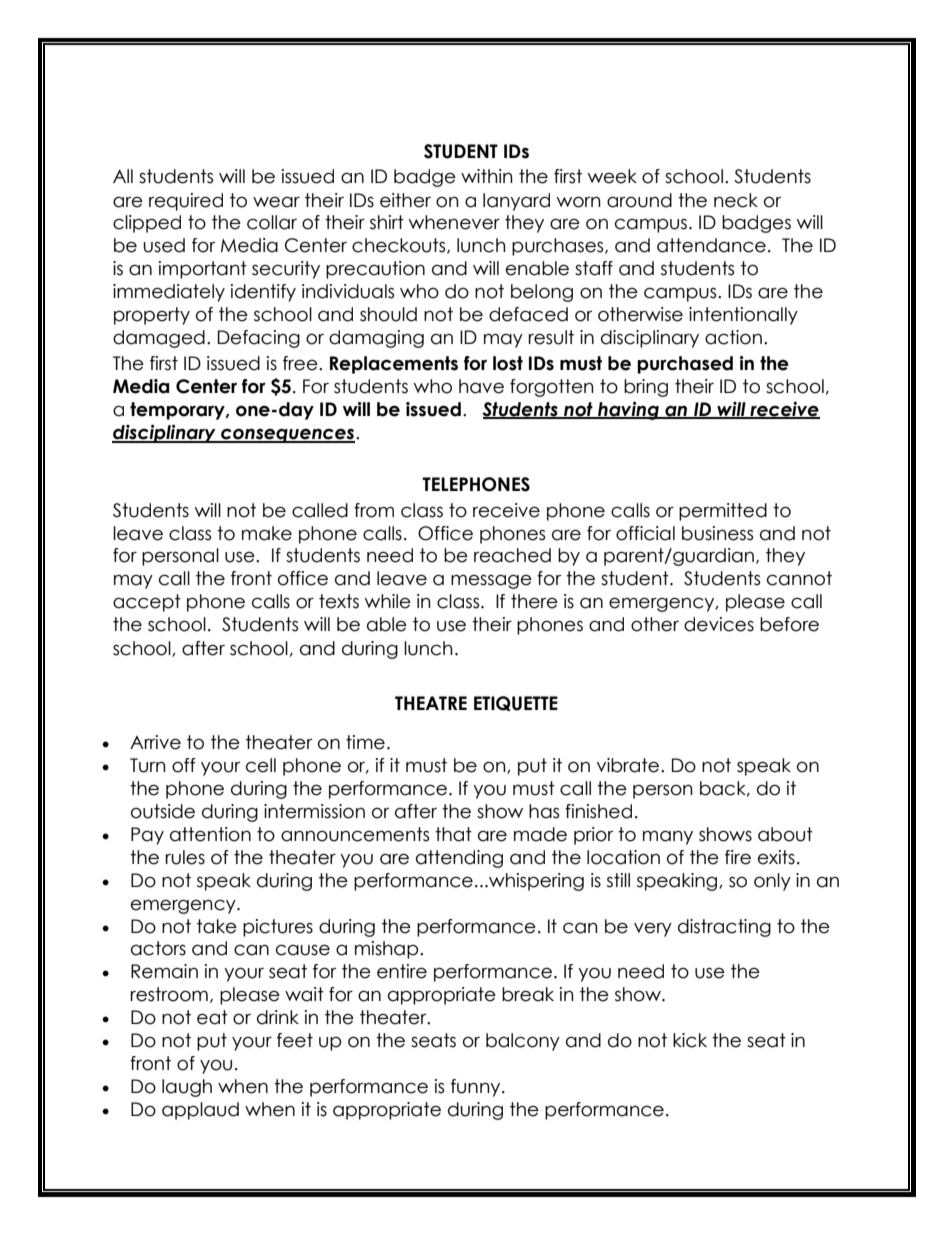 This screenshot has height=1233, width=952. What do you see at coordinates (512, 555) in the screenshot?
I see `reached` at bounding box center [512, 555].
